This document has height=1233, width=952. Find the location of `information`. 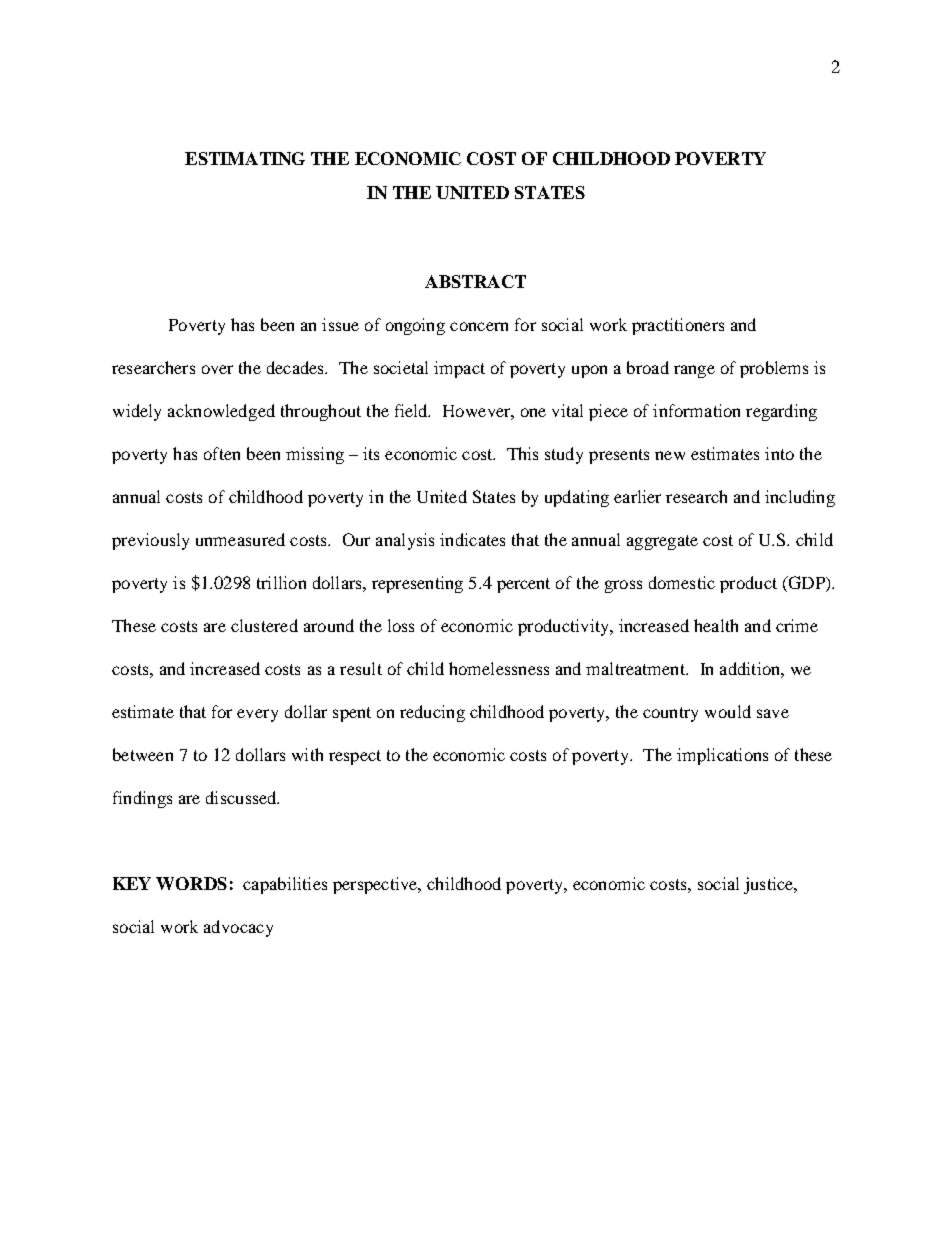

information is located at coordinates (696, 410).
